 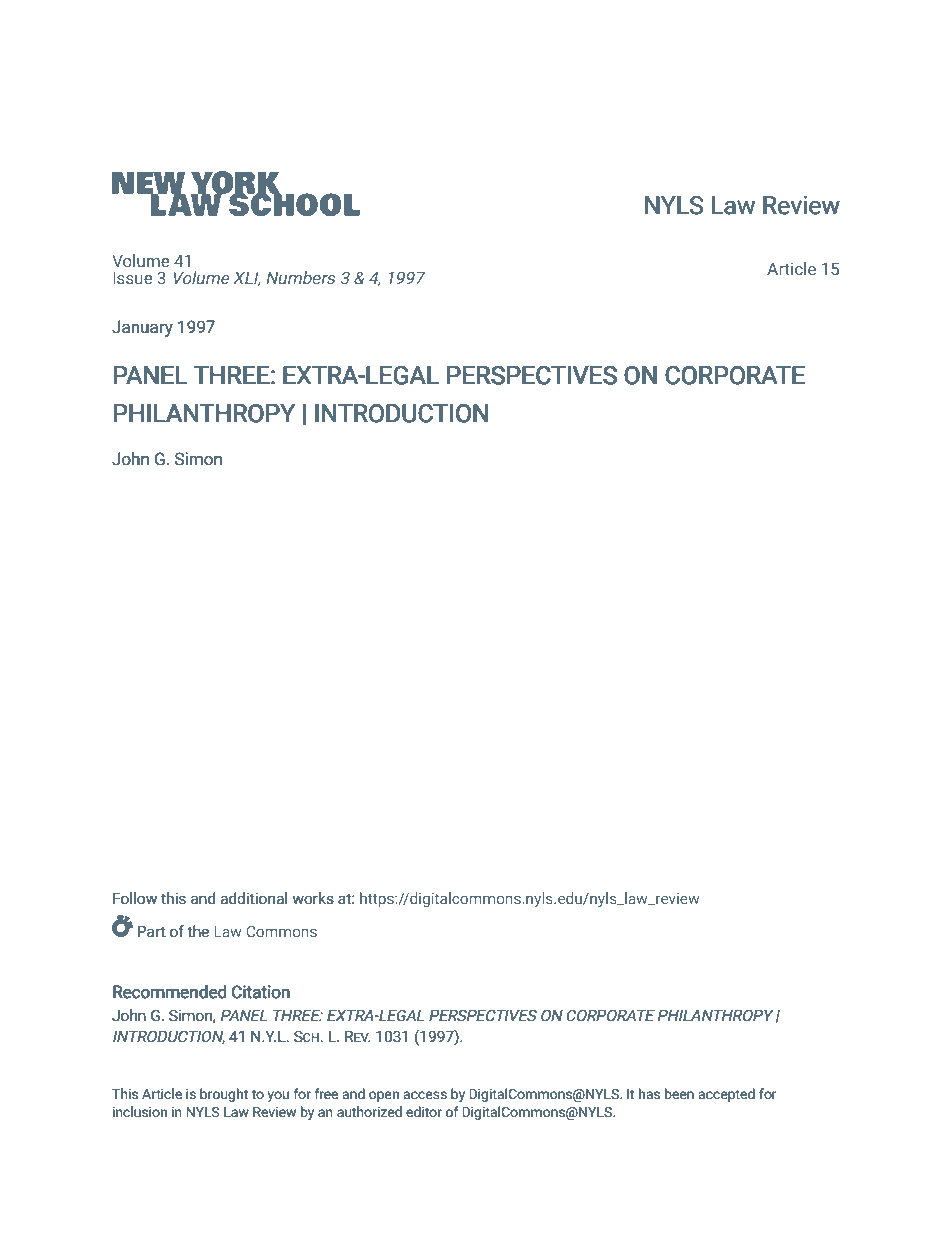 I want to click on access, so click(x=425, y=1095).
